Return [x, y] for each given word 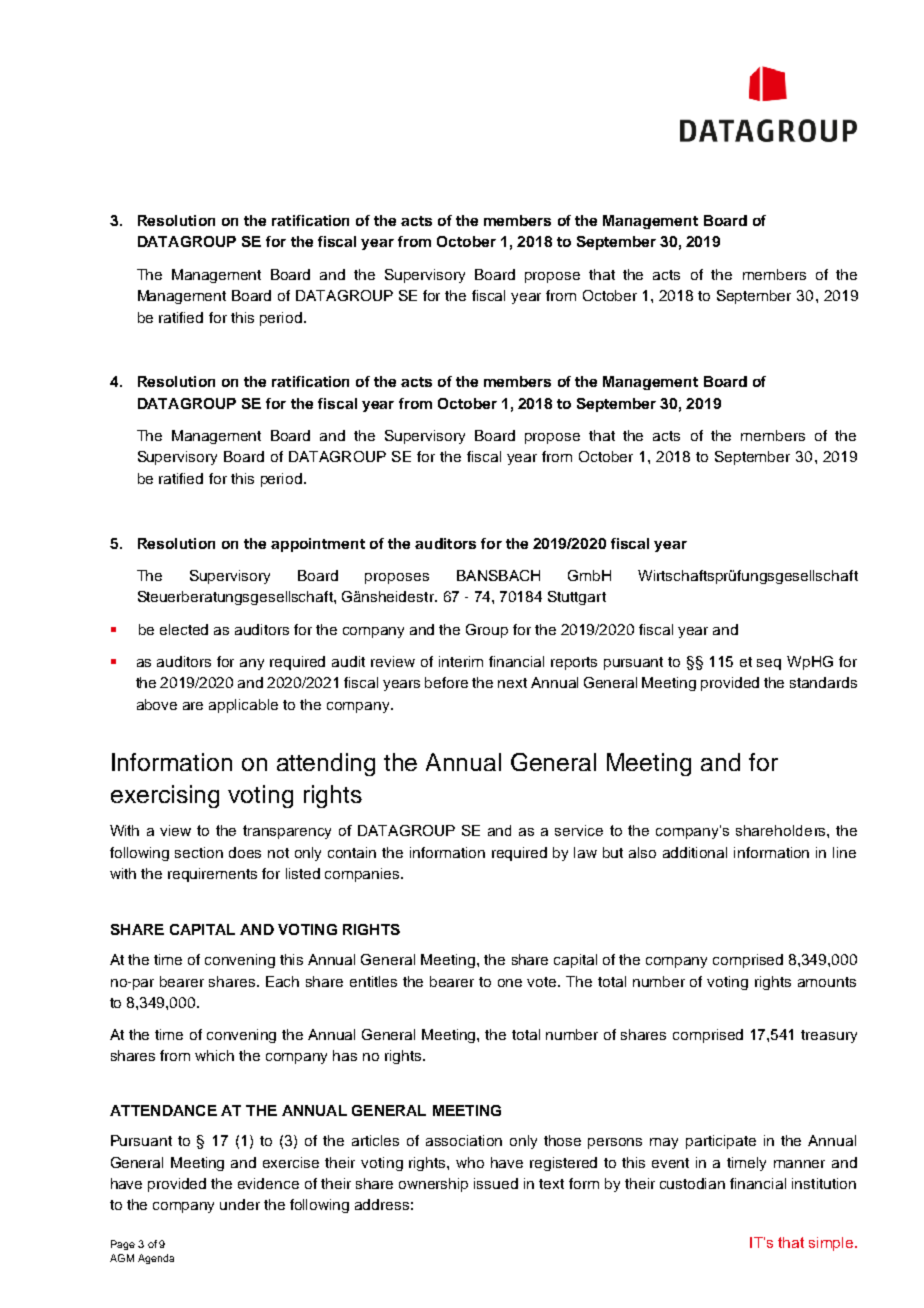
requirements [212, 875]
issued [496, 1183]
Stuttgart [577, 598]
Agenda [156, 1259]
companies [363, 875]
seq [769, 664]
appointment [318, 545]
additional [695, 852]
